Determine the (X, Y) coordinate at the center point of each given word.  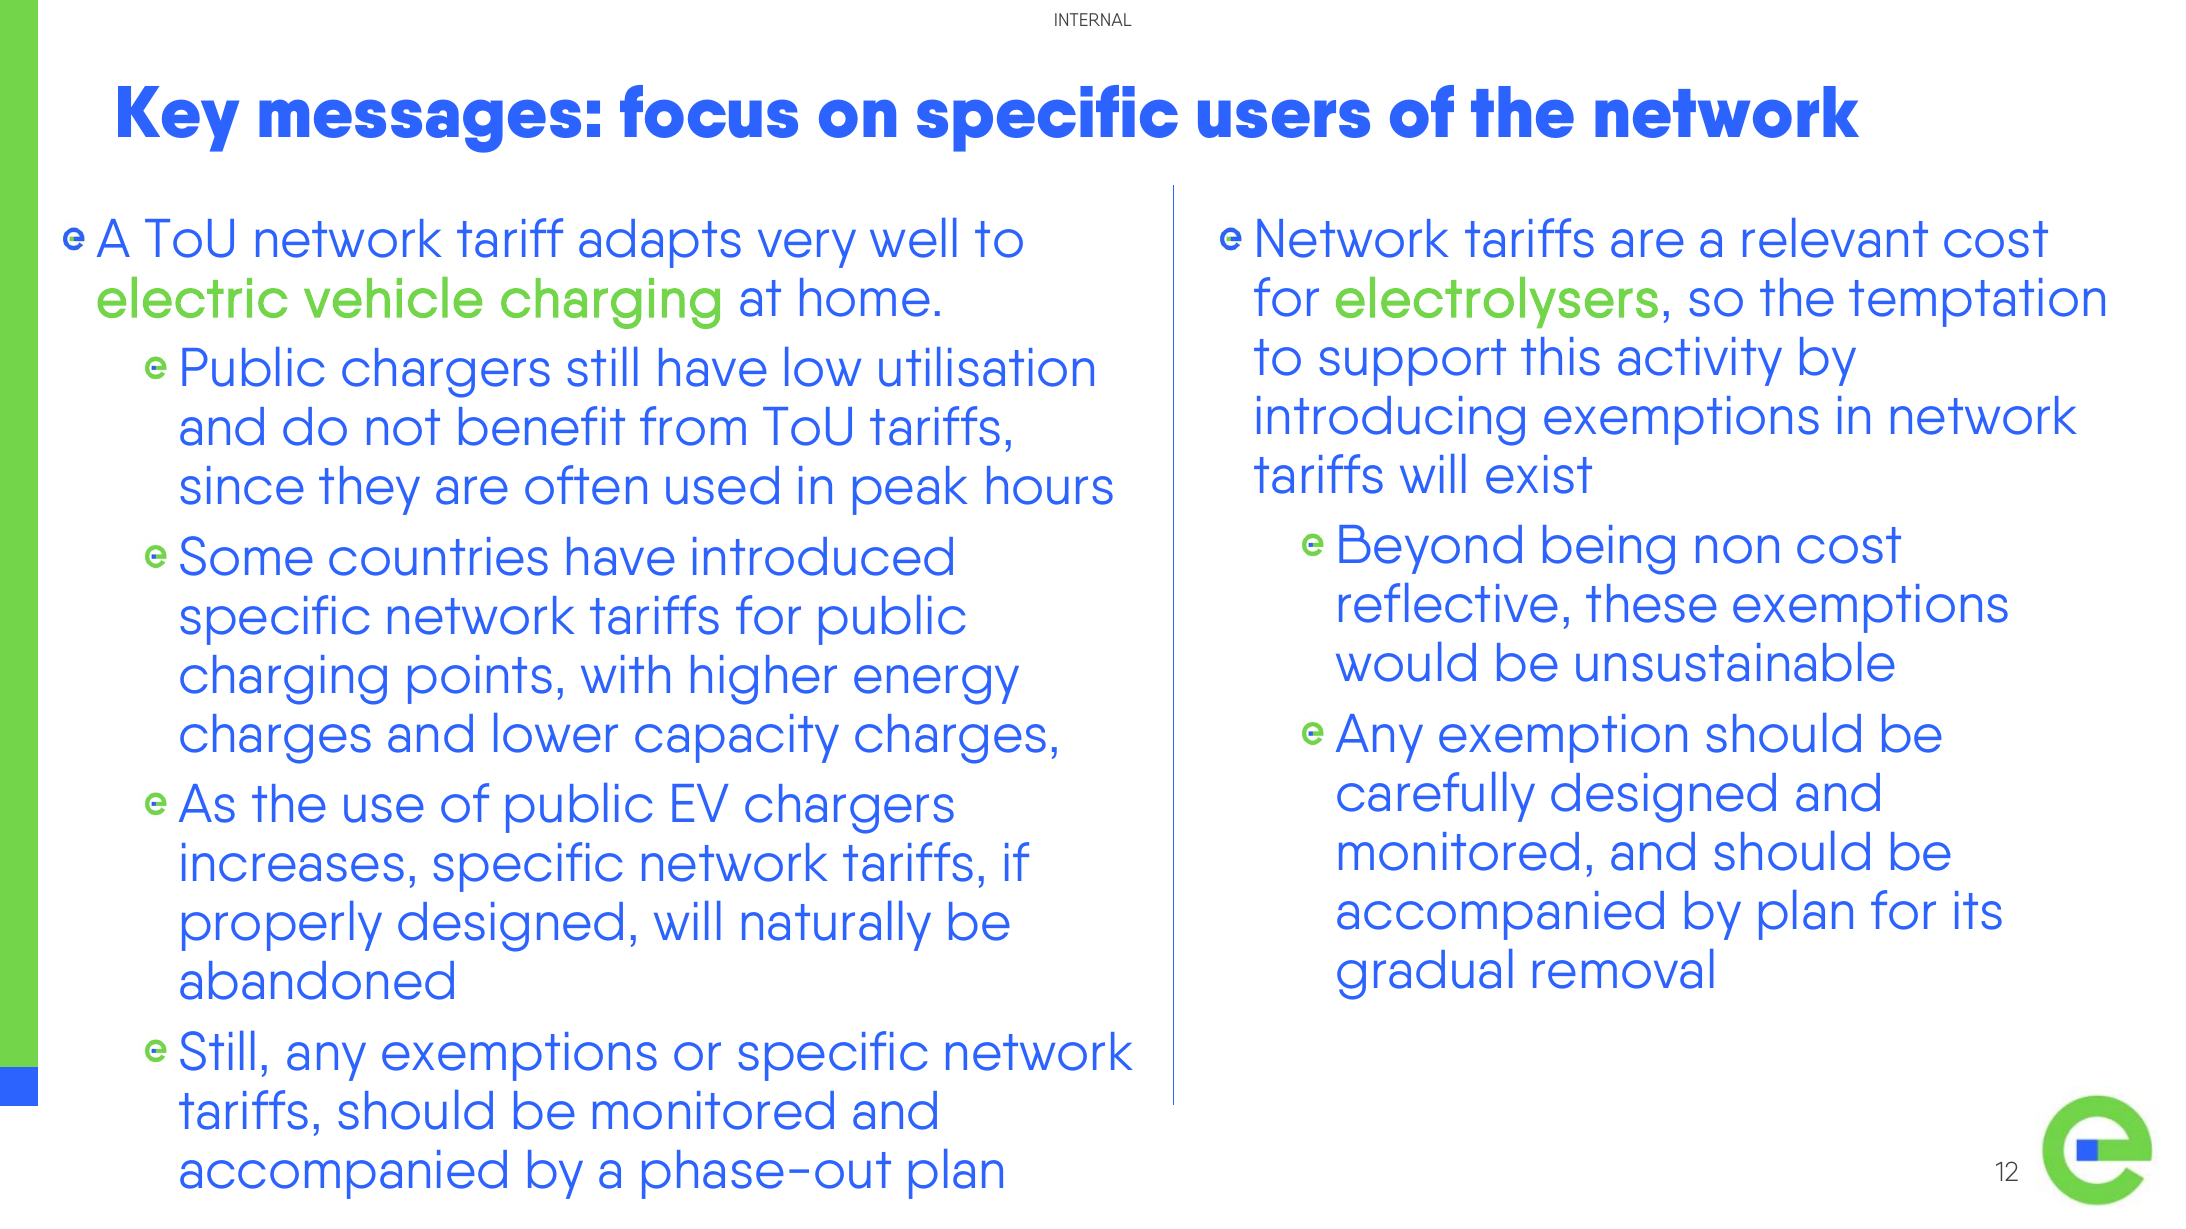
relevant (1835, 238)
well (913, 238)
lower (556, 733)
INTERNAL (1093, 19)
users (1284, 118)
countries (438, 556)
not (403, 427)
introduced (823, 556)
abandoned (317, 980)
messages (420, 126)
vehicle (393, 297)
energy (936, 685)
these (1651, 603)
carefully (1436, 797)
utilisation (986, 367)
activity (1700, 361)
